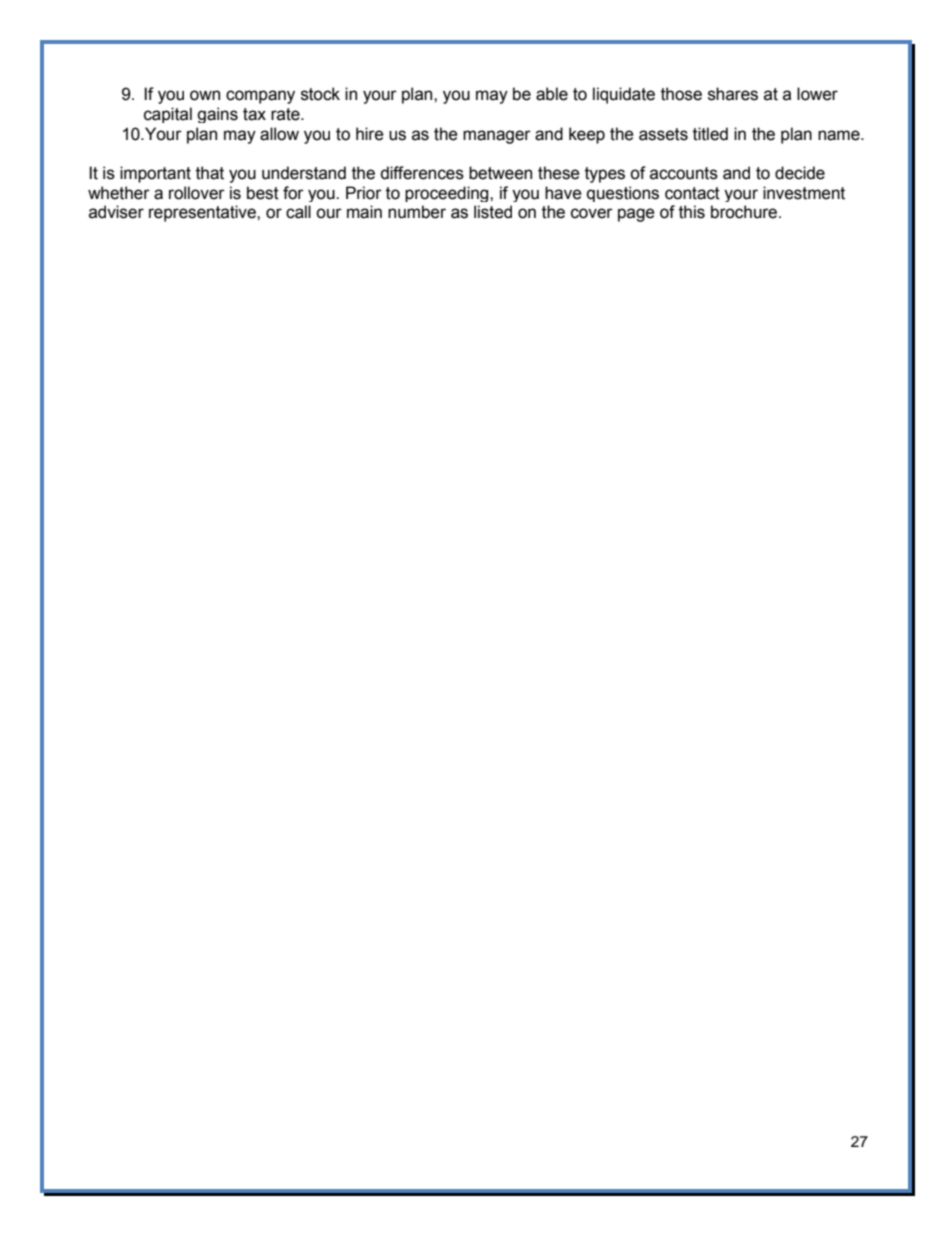  What do you see at coordinates (552, 94) in the screenshot?
I see `able` at bounding box center [552, 94].
